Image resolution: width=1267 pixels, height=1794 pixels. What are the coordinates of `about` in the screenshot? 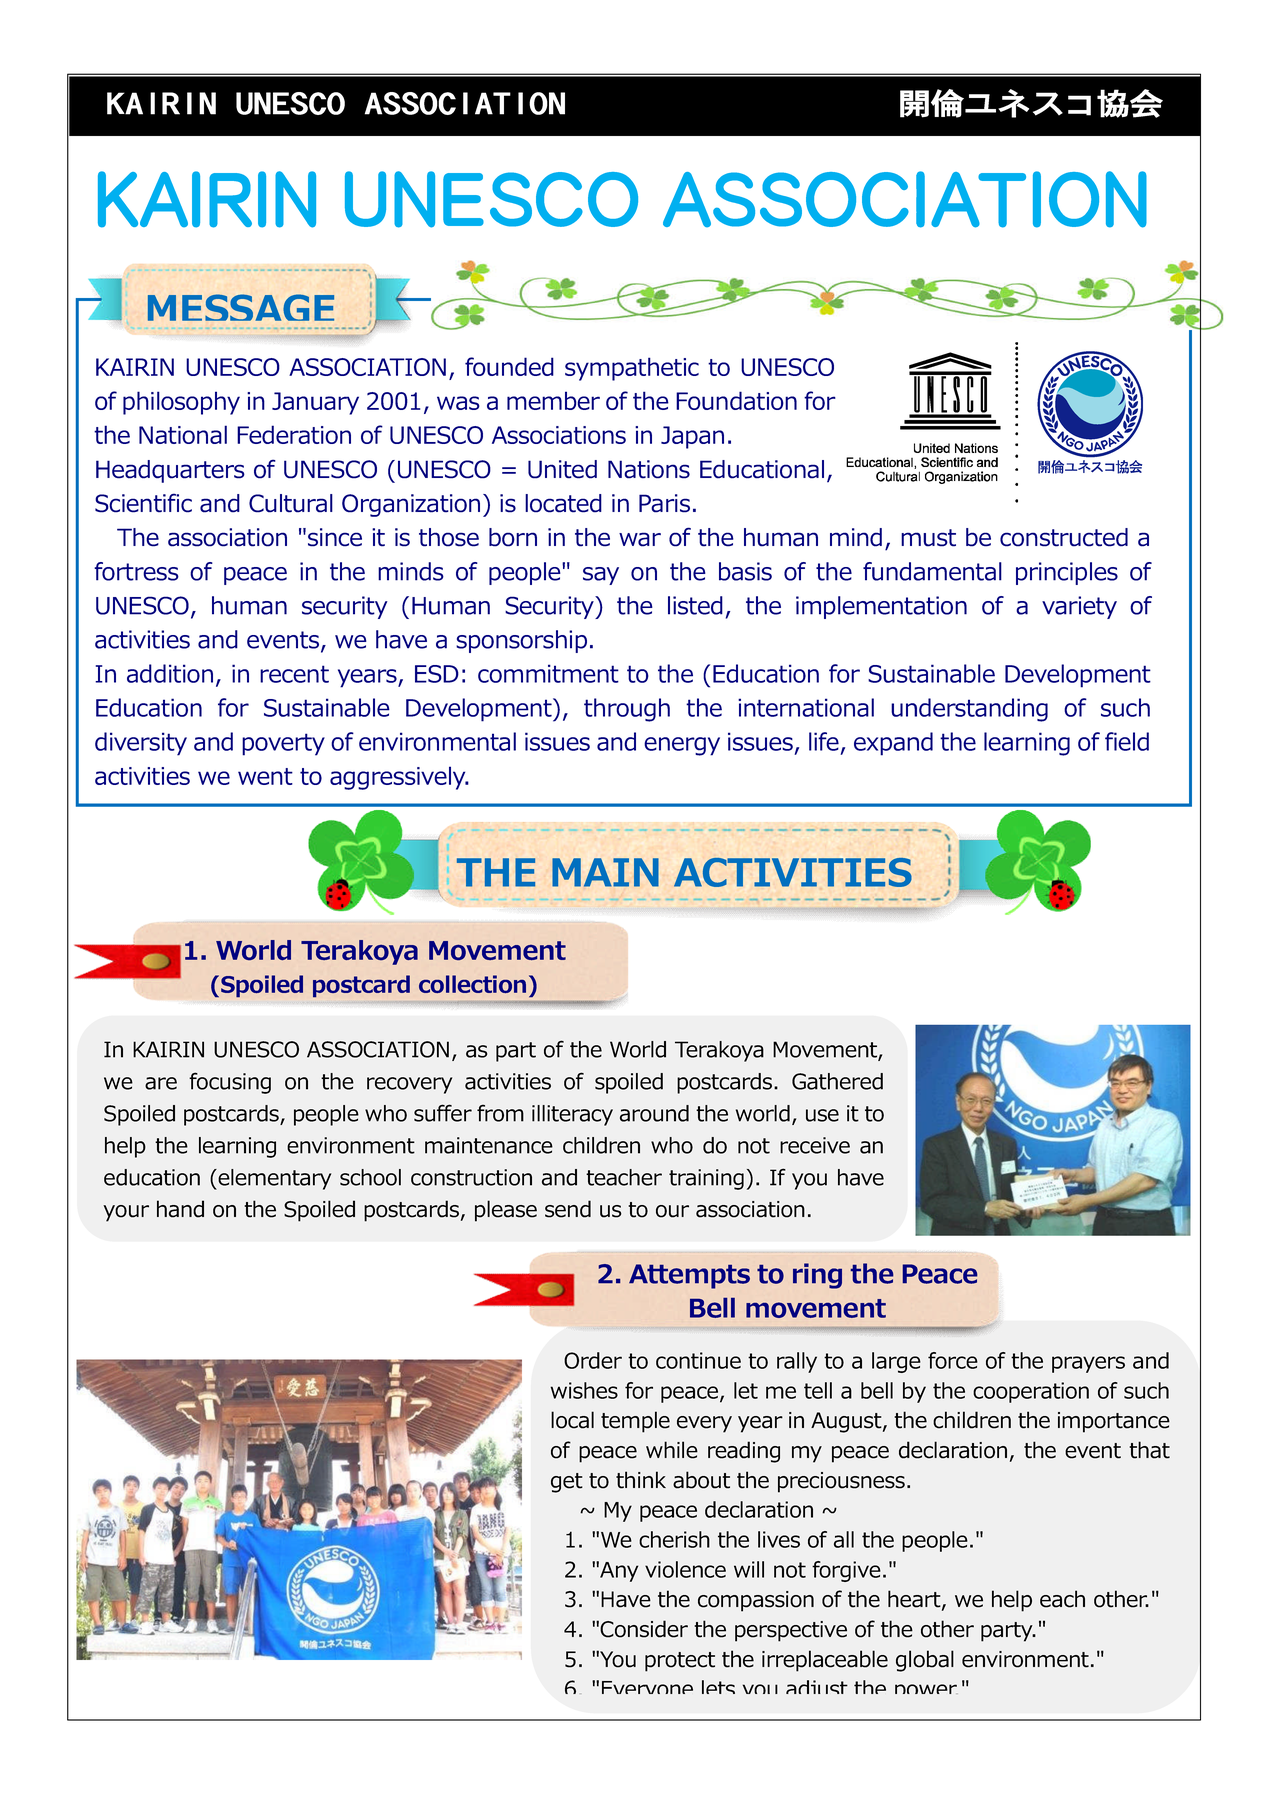 It's located at (701, 1480).
